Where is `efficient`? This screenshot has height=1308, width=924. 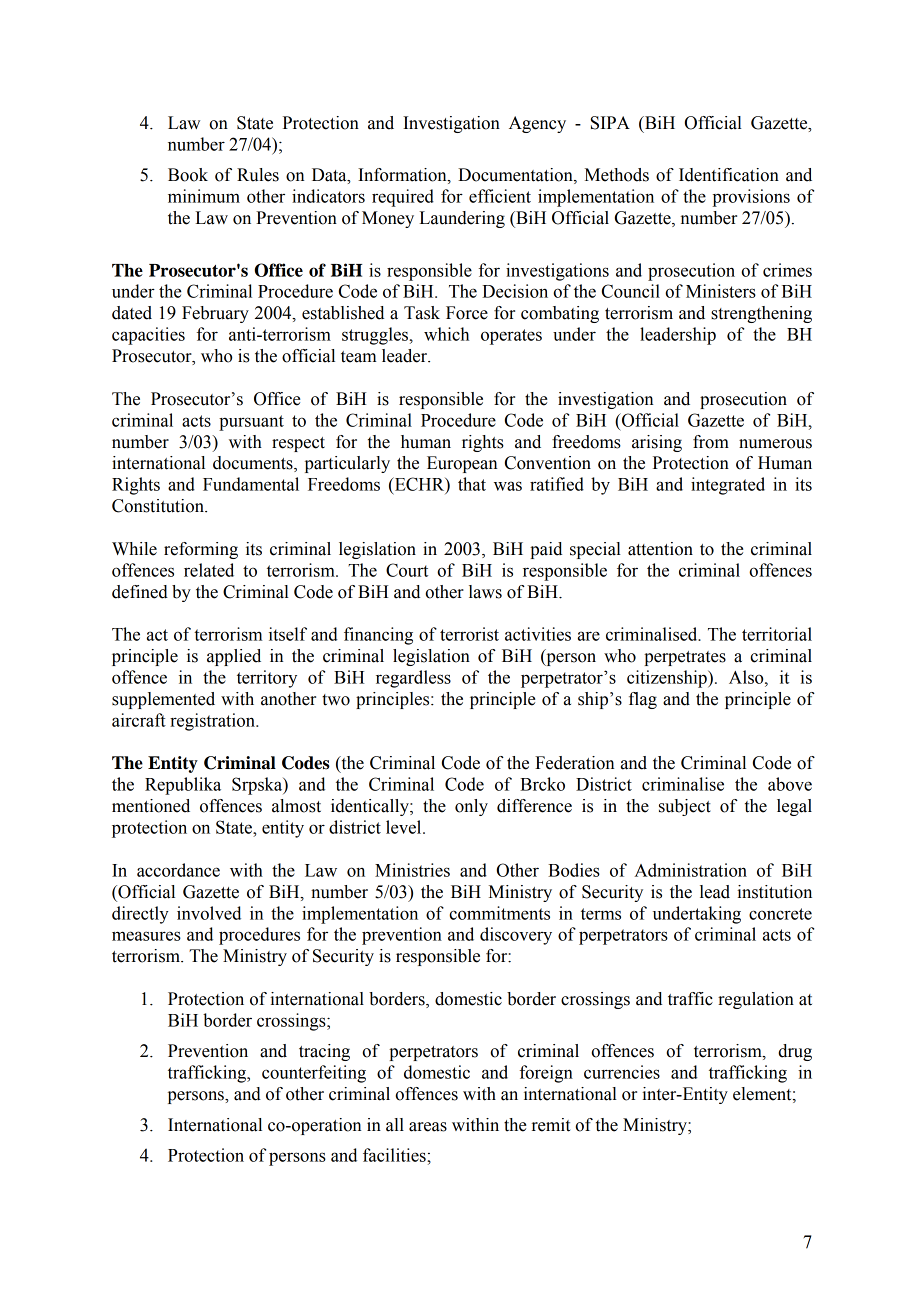
efficient is located at coordinates (500, 196).
